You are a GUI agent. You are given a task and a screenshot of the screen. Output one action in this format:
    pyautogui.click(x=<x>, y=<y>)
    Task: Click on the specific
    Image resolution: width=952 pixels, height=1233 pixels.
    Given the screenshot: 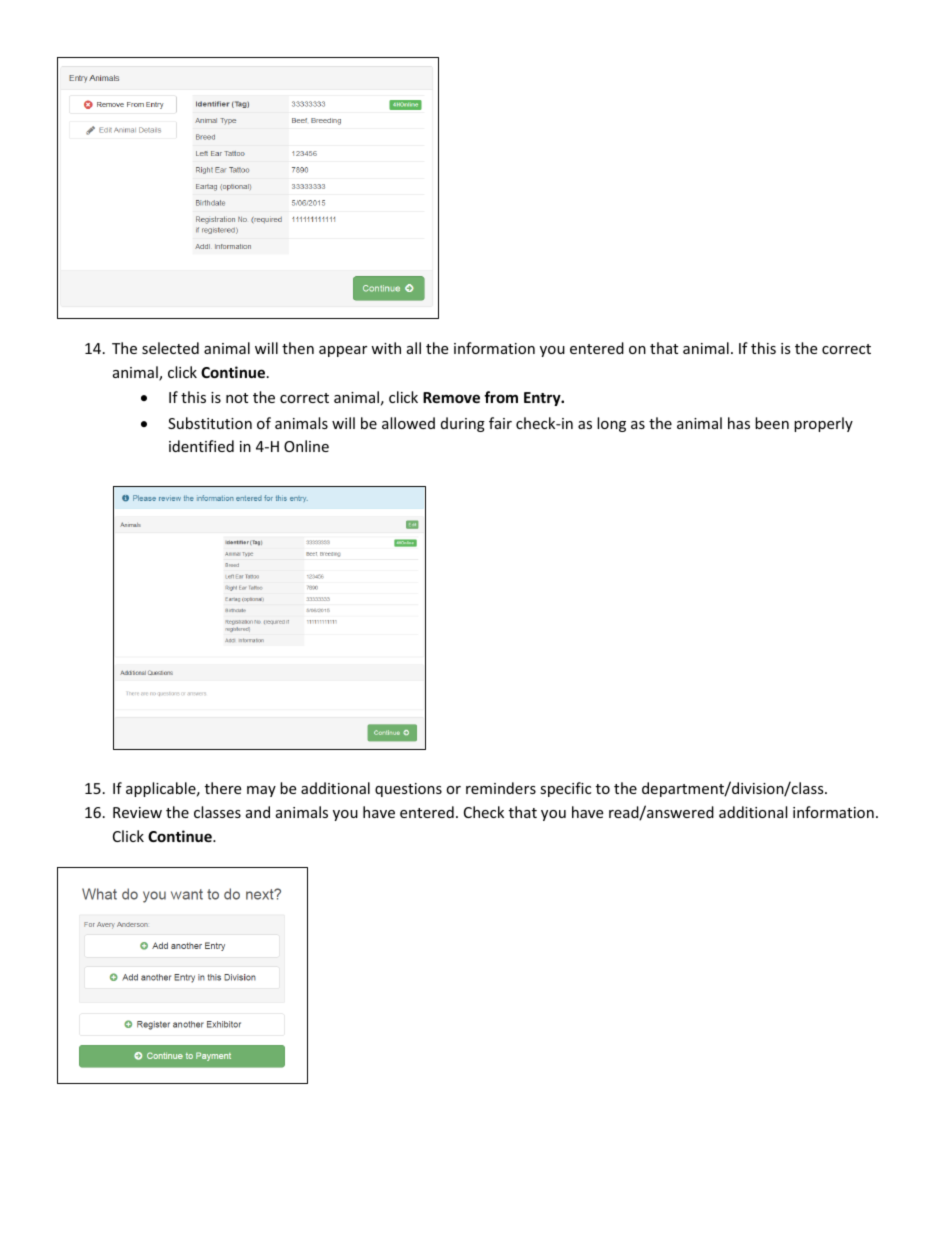 What is the action you would take?
    pyautogui.click(x=565, y=789)
